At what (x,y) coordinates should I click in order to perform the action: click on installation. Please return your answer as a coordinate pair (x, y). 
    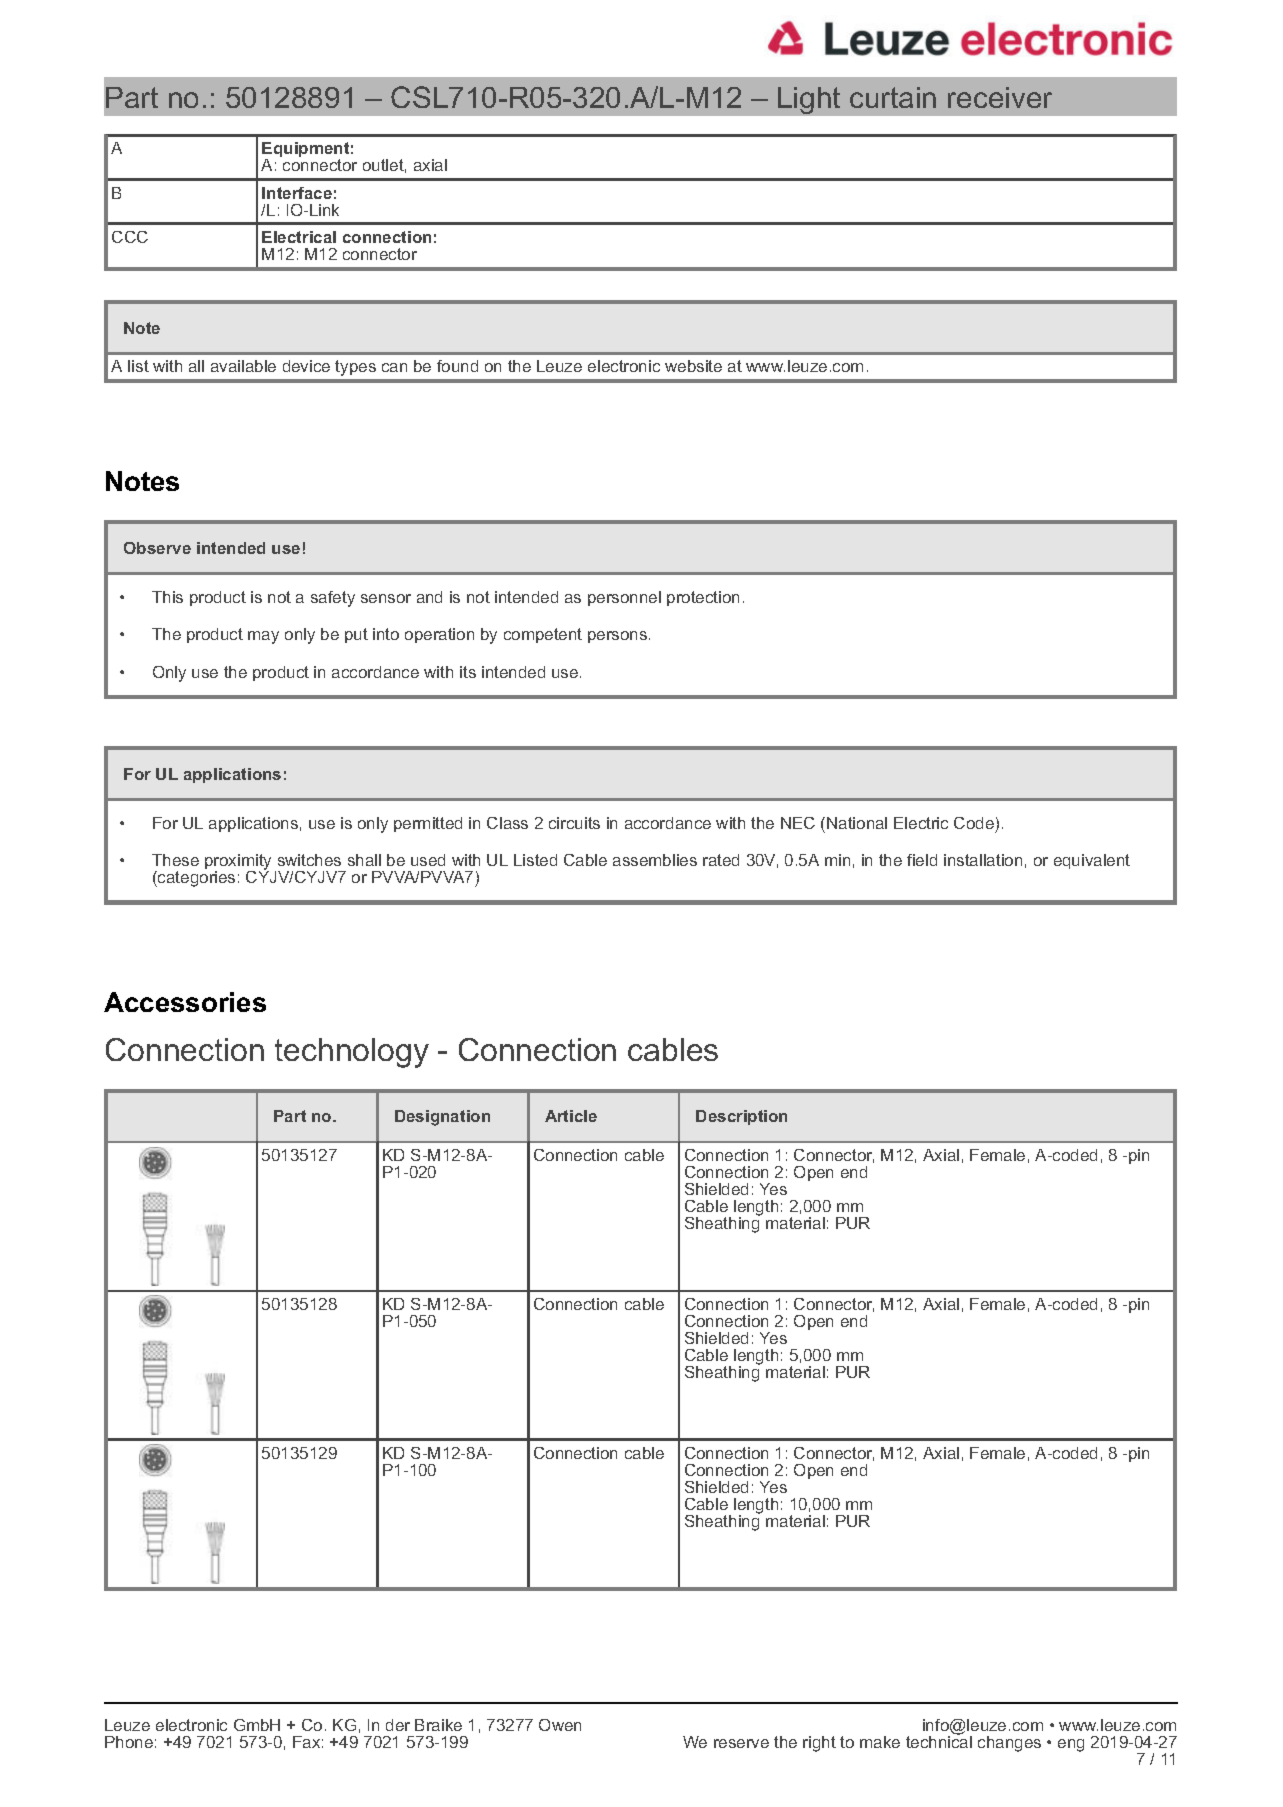
    Looking at the image, I should click on (983, 860).
